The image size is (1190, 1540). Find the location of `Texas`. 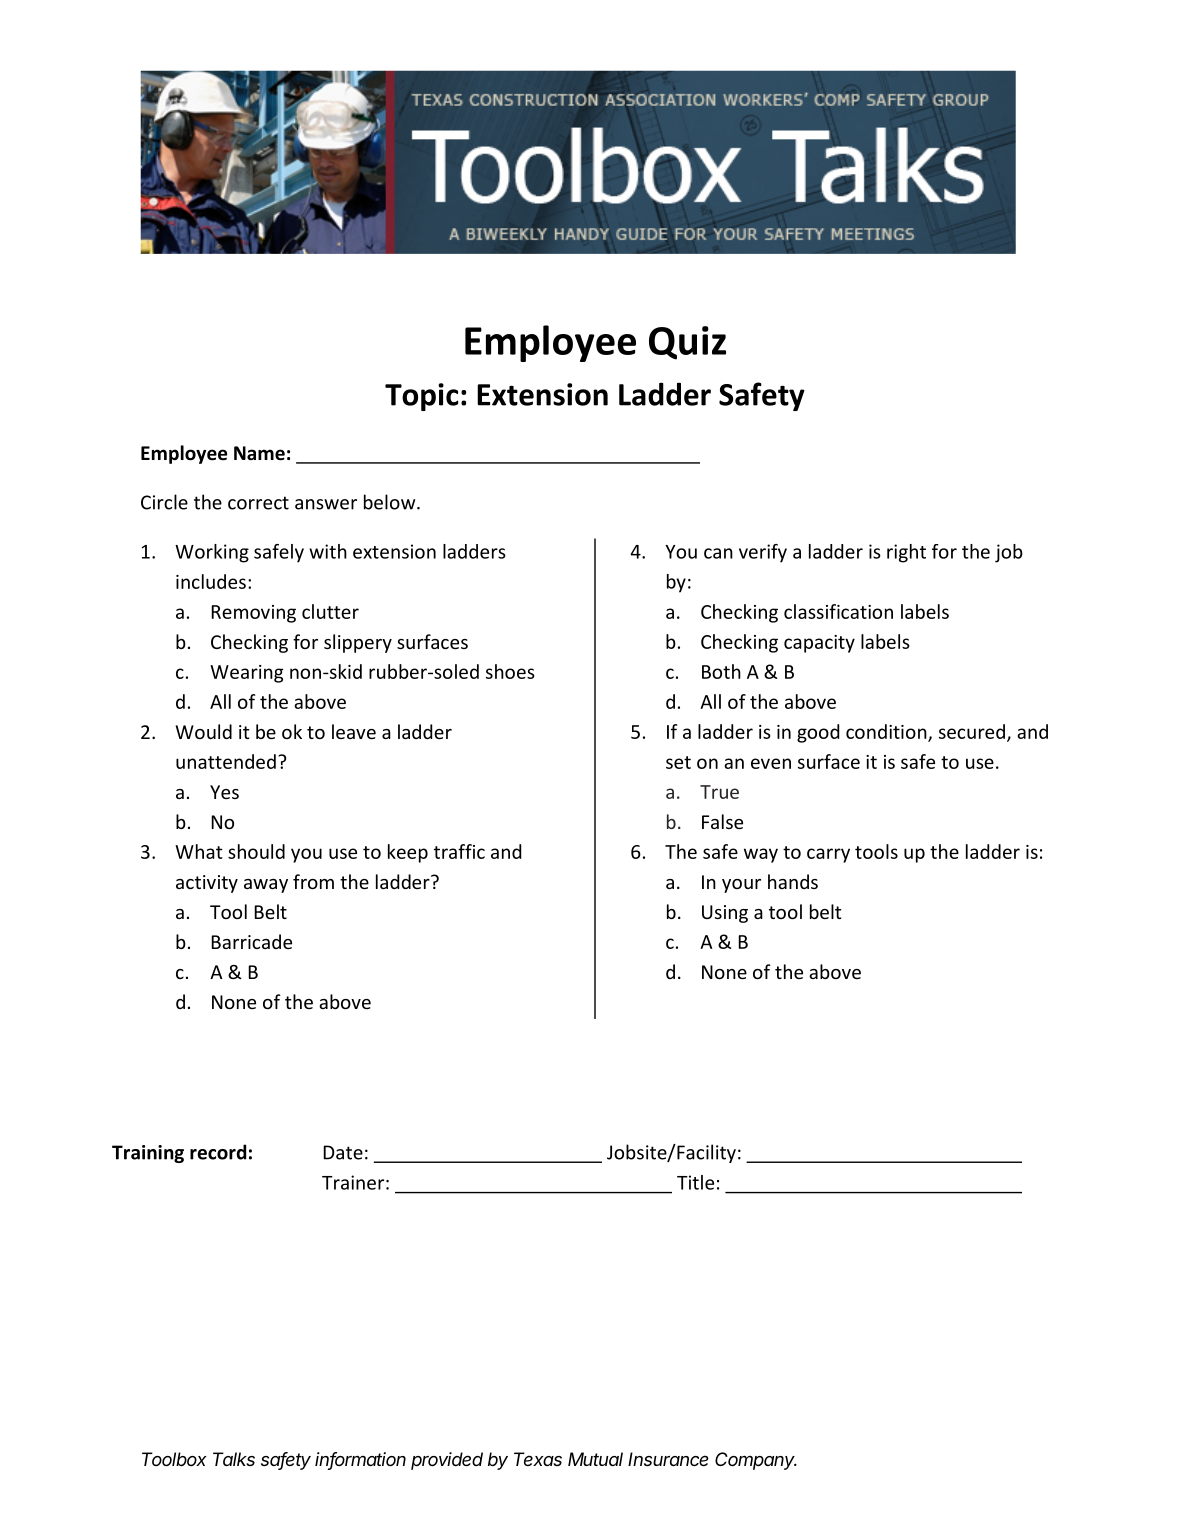

Texas is located at coordinates (538, 1459).
